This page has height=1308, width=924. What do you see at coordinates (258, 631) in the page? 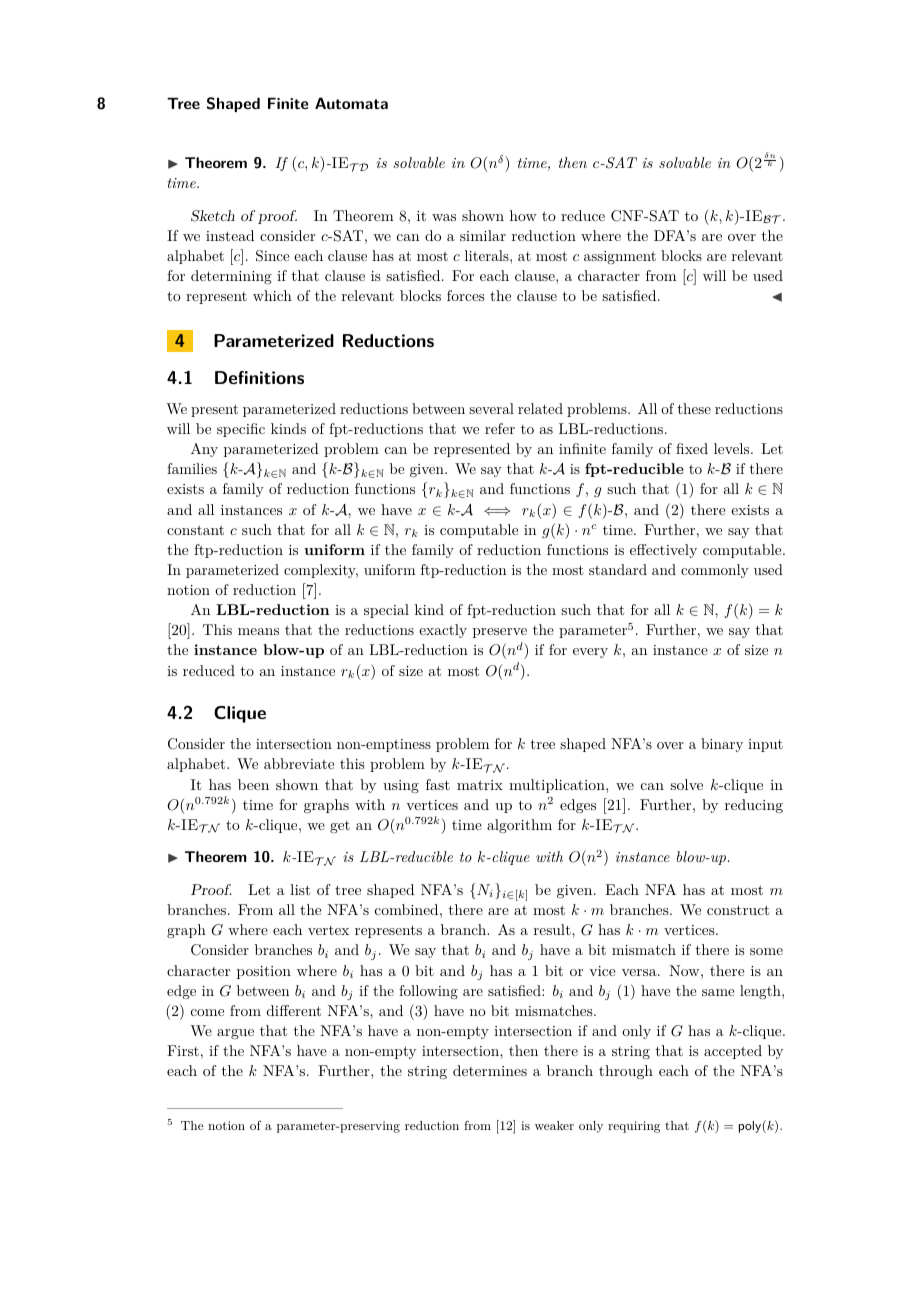
I see `means` at bounding box center [258, 631].
